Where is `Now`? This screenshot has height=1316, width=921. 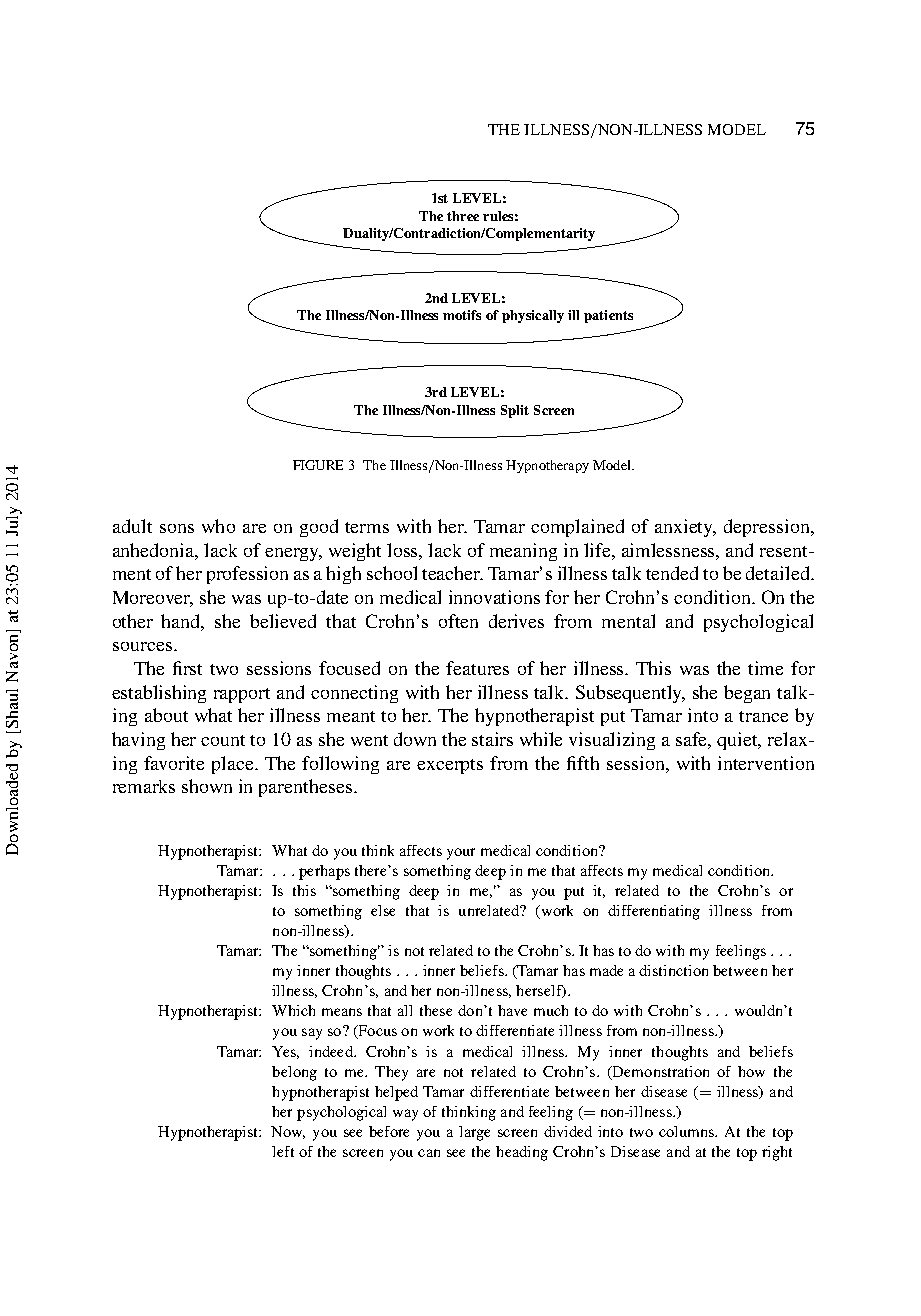
Now is located at coordinates (288, 1132).
